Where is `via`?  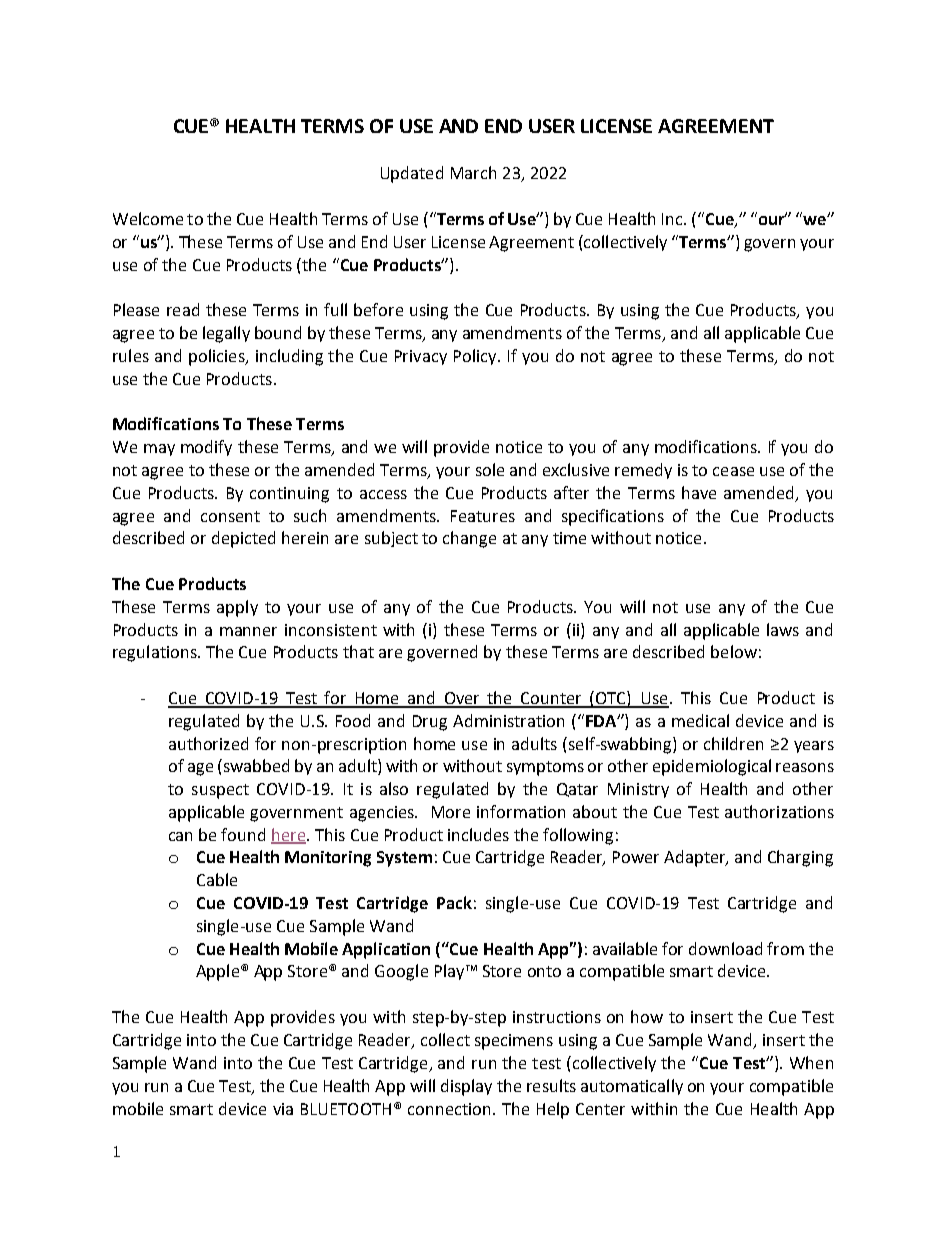
via is located at coordinates (283, 1109).
